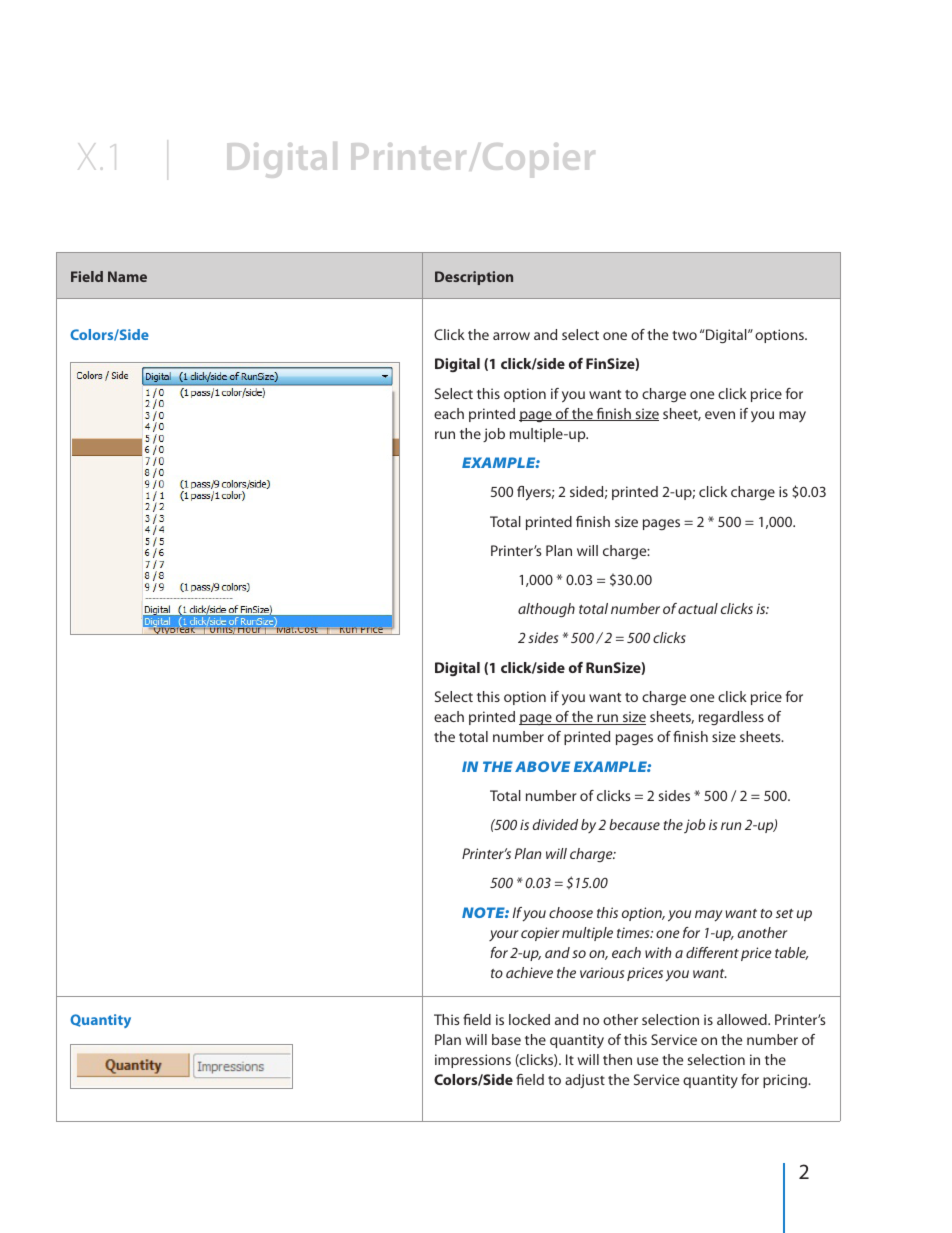 The image size is (952, 1233). I want to click on even, so click(720, 415).
